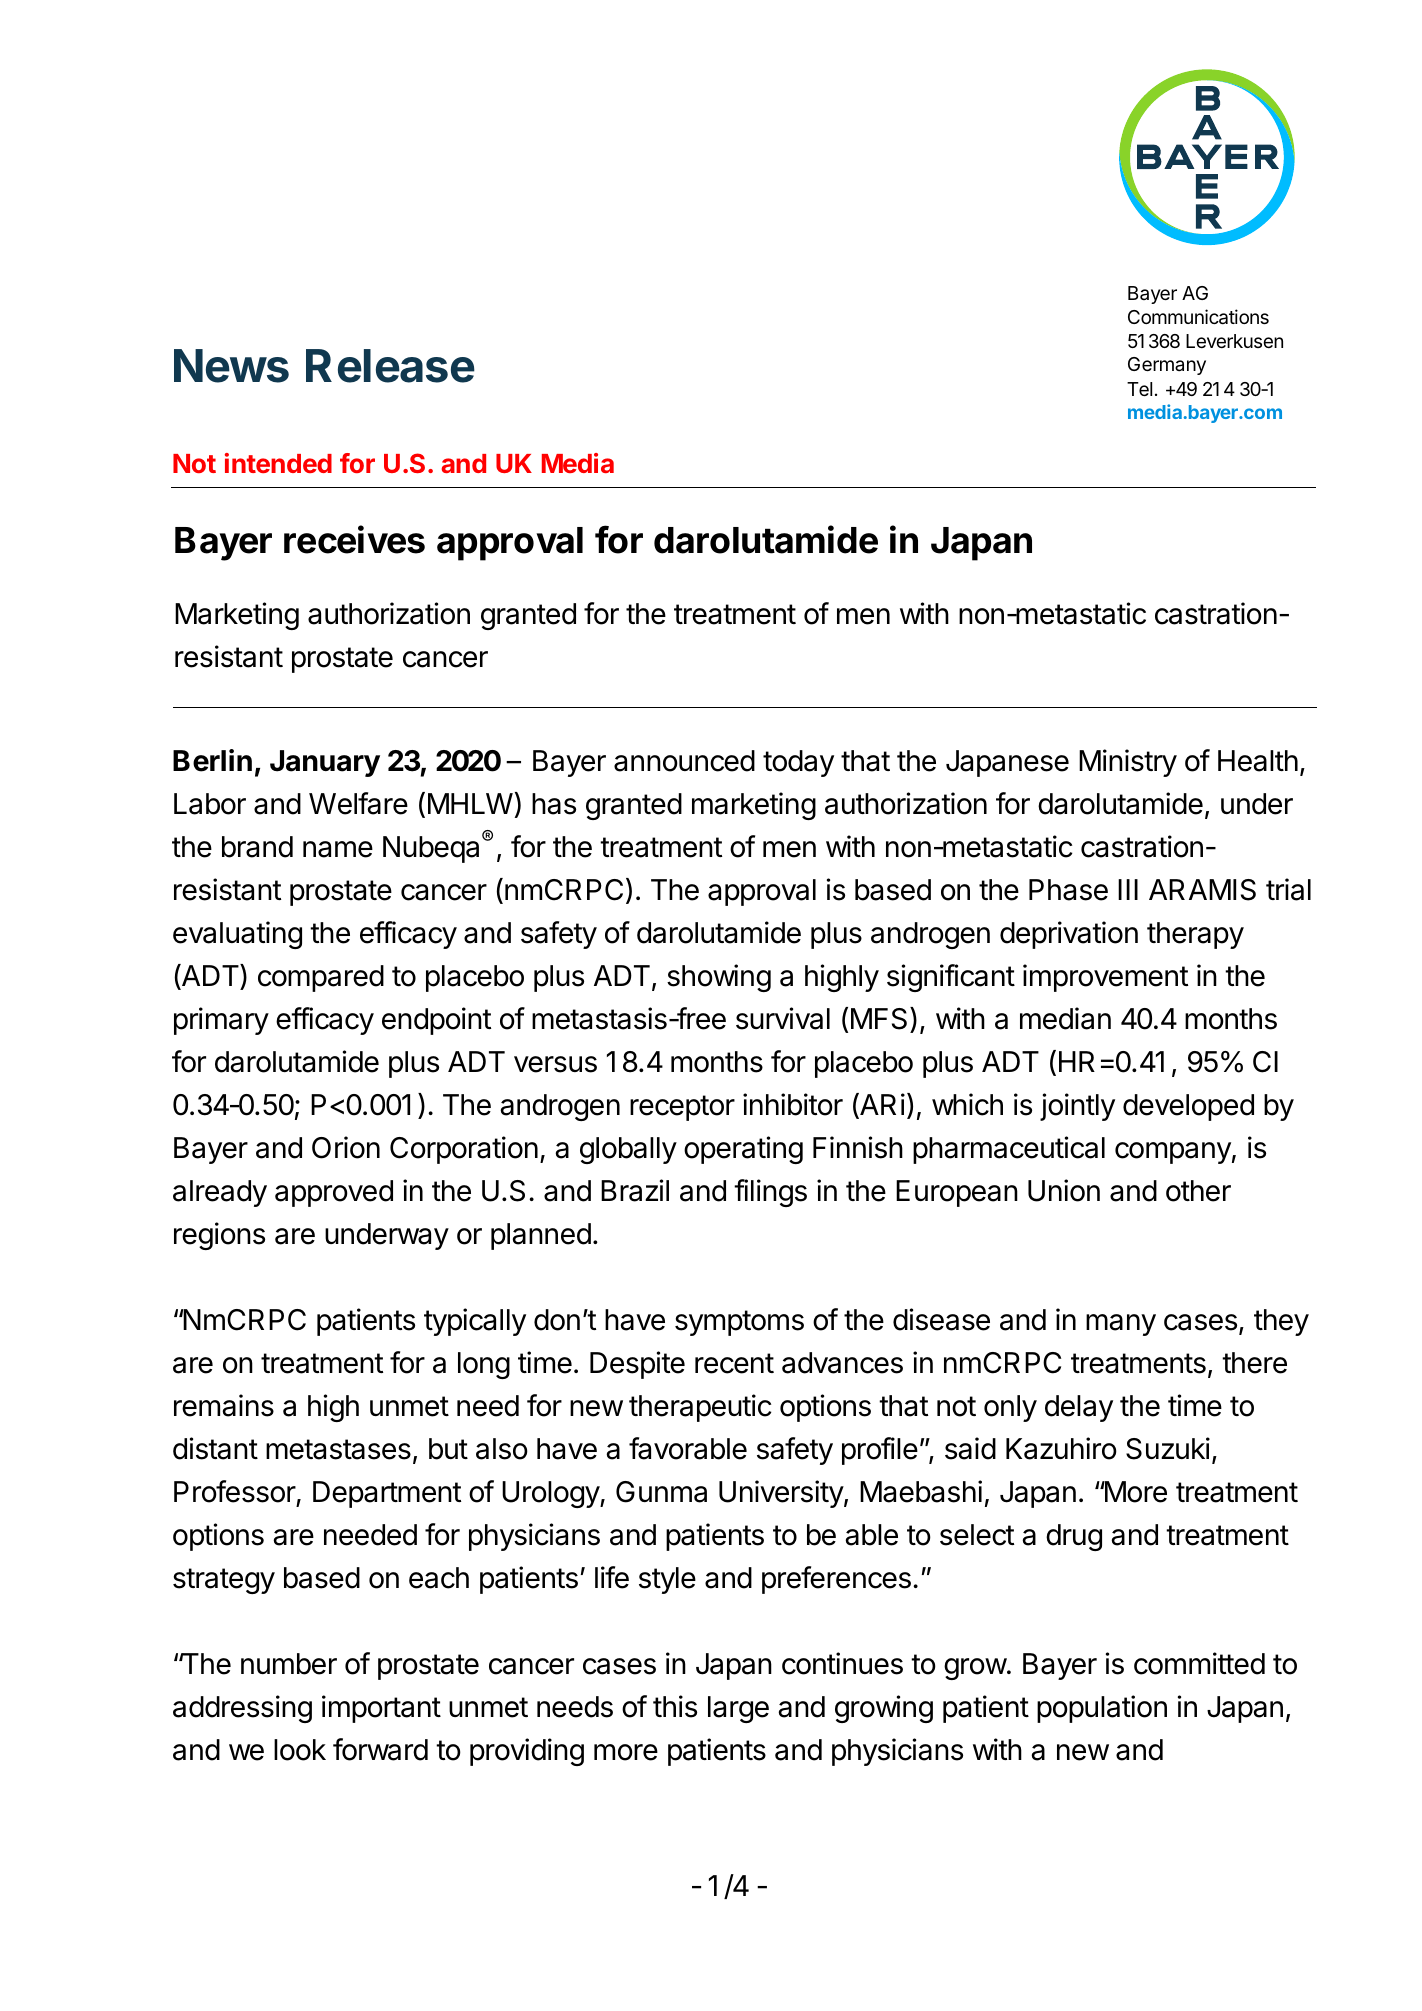 This screenshot has width=1422, height=2011. What do you see at coordinates (783, 1018) in the screenshot?
I see `survival` at bounding box center [783, 1018].
